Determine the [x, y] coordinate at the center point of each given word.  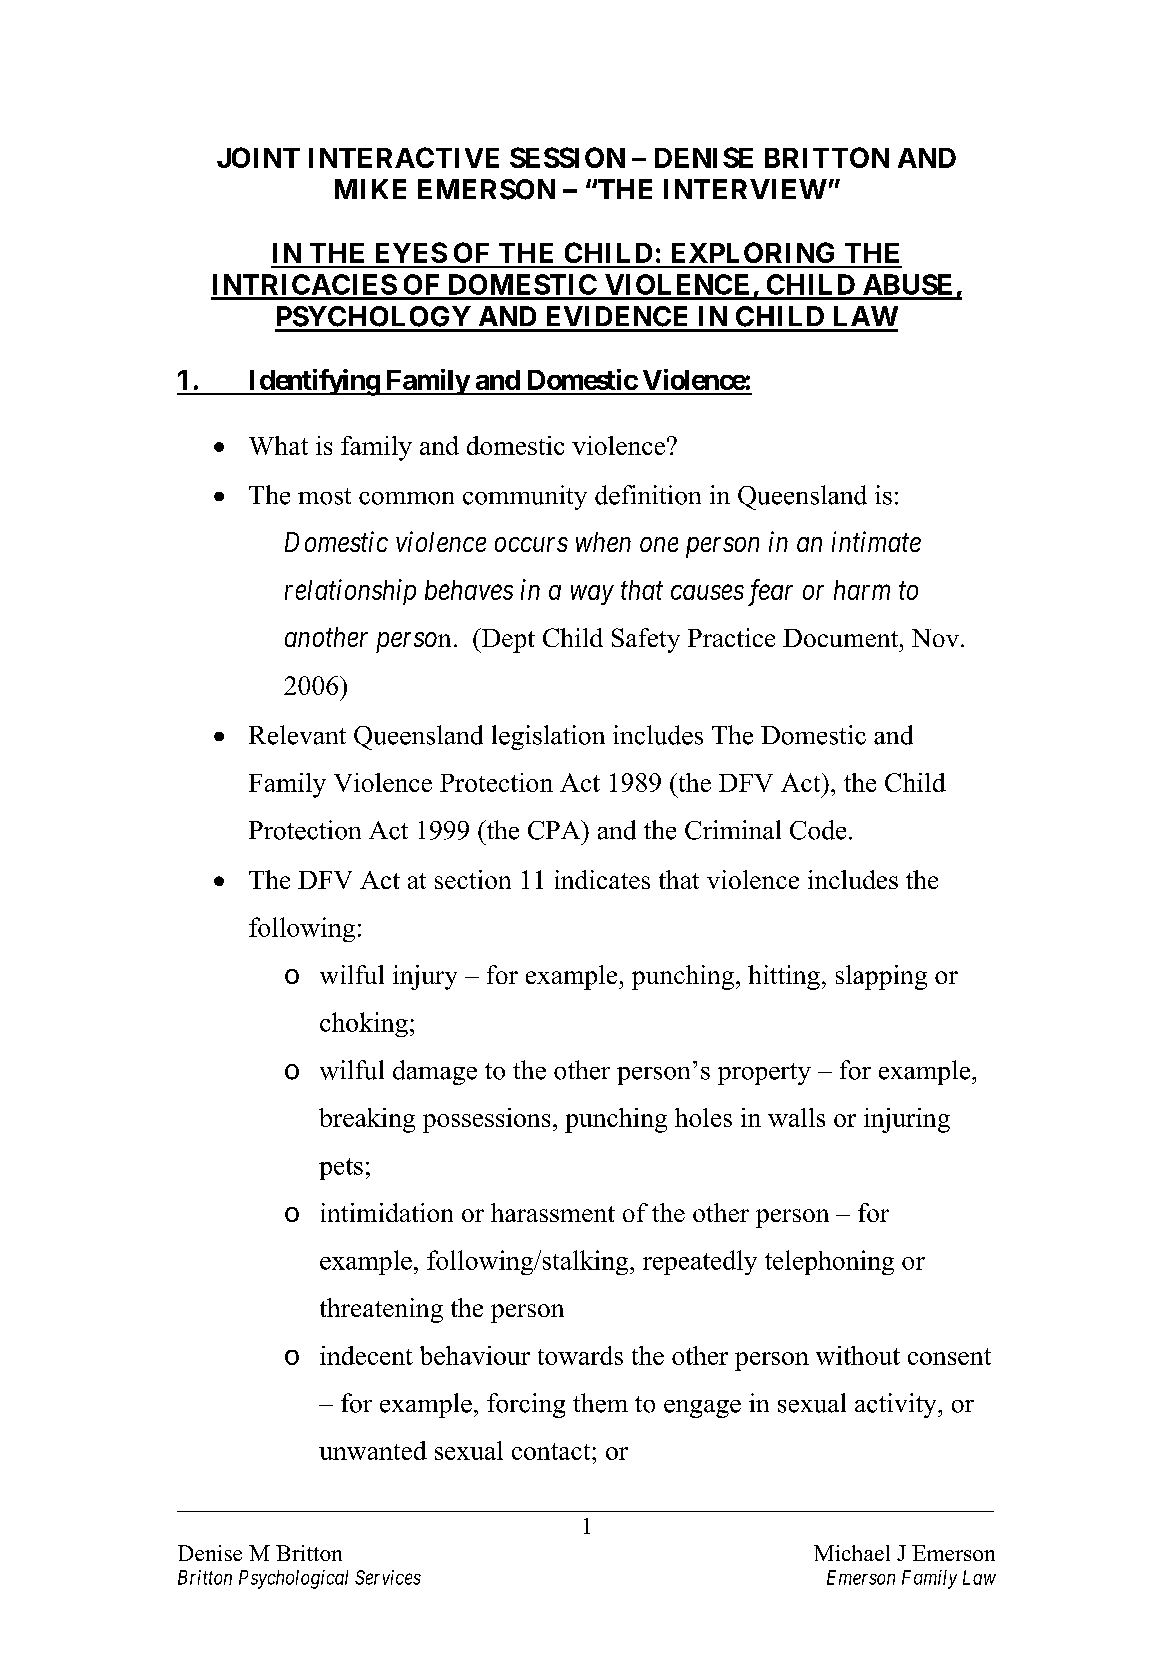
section [473, 879]
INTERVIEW [745, 189]
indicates [602, 879]
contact [552, 1451]
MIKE [370, 189]
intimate [876, 542]
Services [388, 1577]
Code [818, 830]
